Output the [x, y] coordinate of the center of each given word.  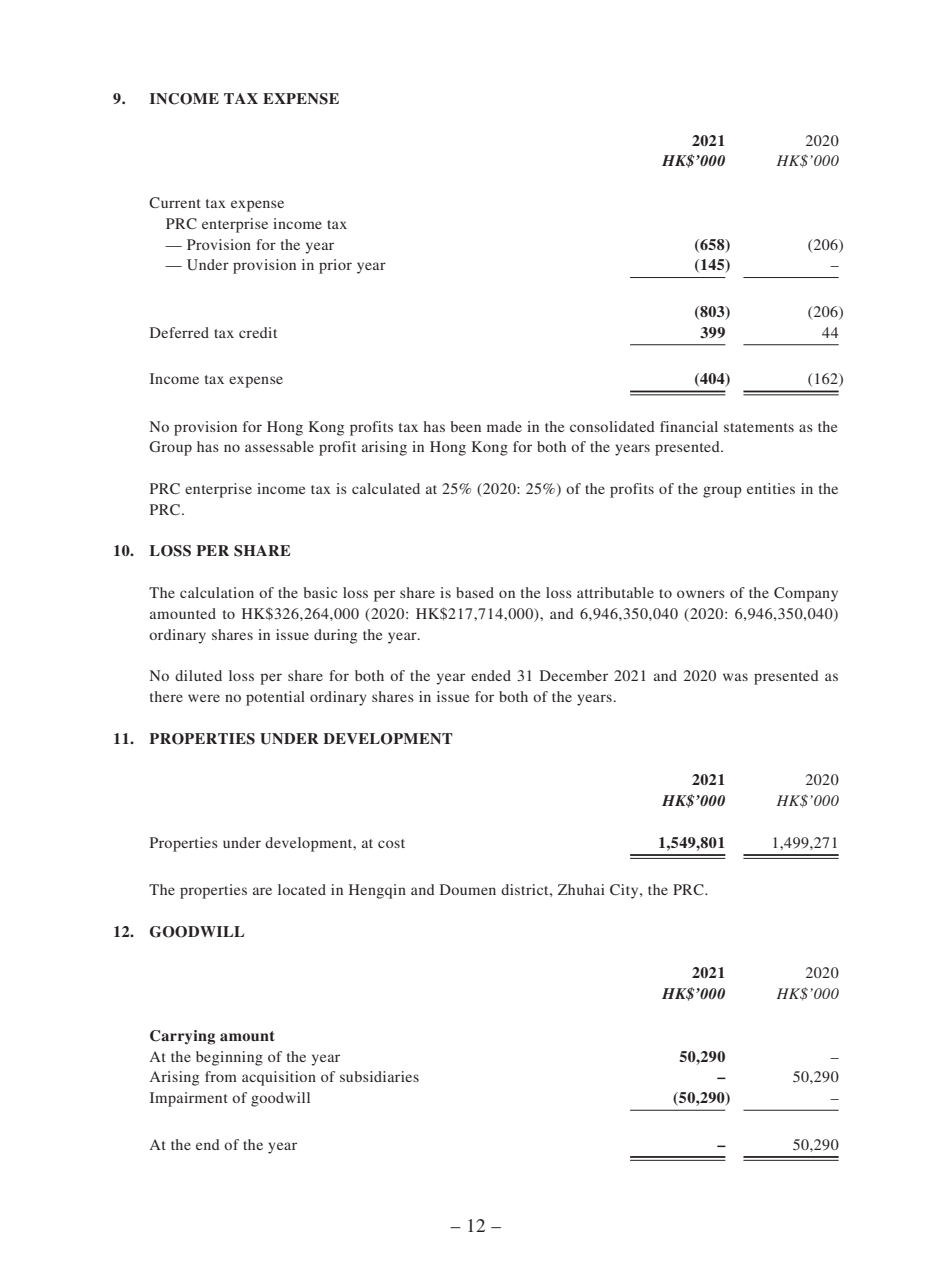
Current [175, 202]
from [221, 1076]
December [574, 675]
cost [391, 843]
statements [759, 427]
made [504, 426]
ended [491, 675]
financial [689, 426]
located [302, 889]
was [735, 677]
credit [258, 332]
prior [335, 266]
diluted [198, 675]
